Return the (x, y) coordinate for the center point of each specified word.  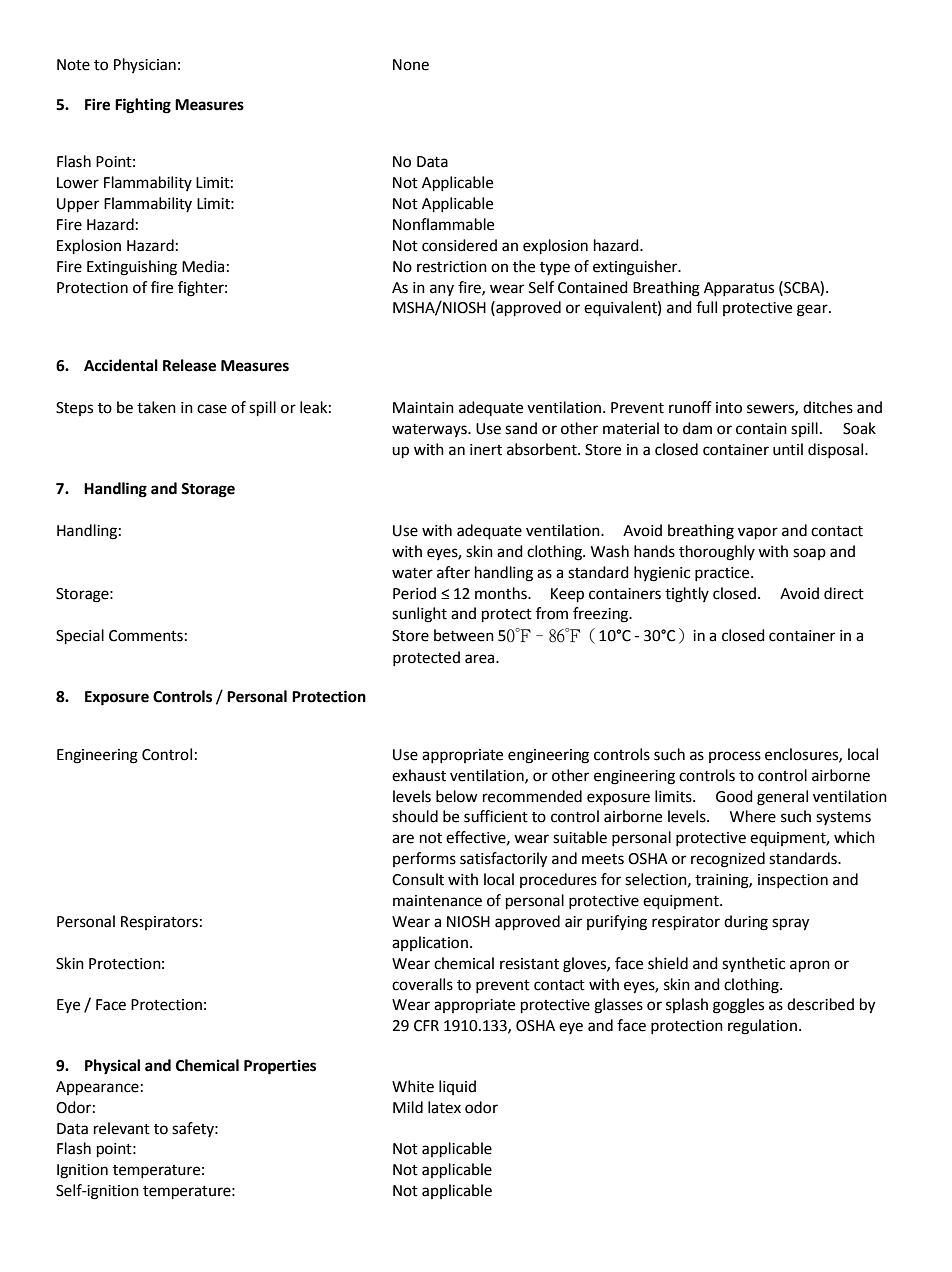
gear (813, 310)
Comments (146, 636)
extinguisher (636, 268)
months (502, 593)
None (411, 65)
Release (189, 365)
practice (723, 574)
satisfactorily (503, 860)
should (415, 816)
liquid (457, 1087)
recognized (728, 860)
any (442, 290)
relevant (122, 1128)
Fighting (143, 106)
